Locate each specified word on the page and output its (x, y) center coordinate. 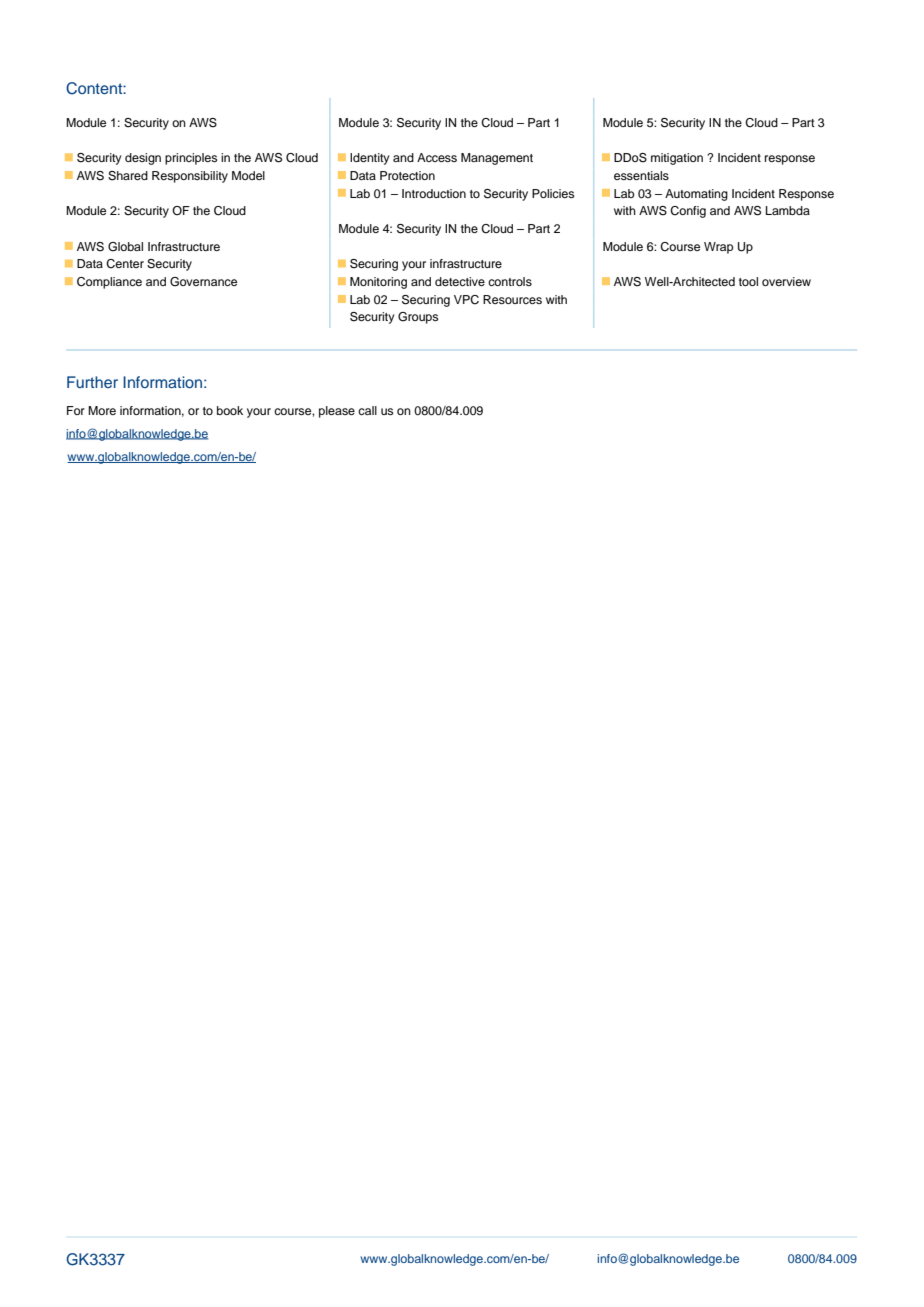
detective (460, 281)
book (230, 410)
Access (437, 157)
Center (125, 264)
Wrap (718, 248)
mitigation (677, 159)
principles (191, 159)
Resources (512, 299)
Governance (203, 282)
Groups (418, 318)
